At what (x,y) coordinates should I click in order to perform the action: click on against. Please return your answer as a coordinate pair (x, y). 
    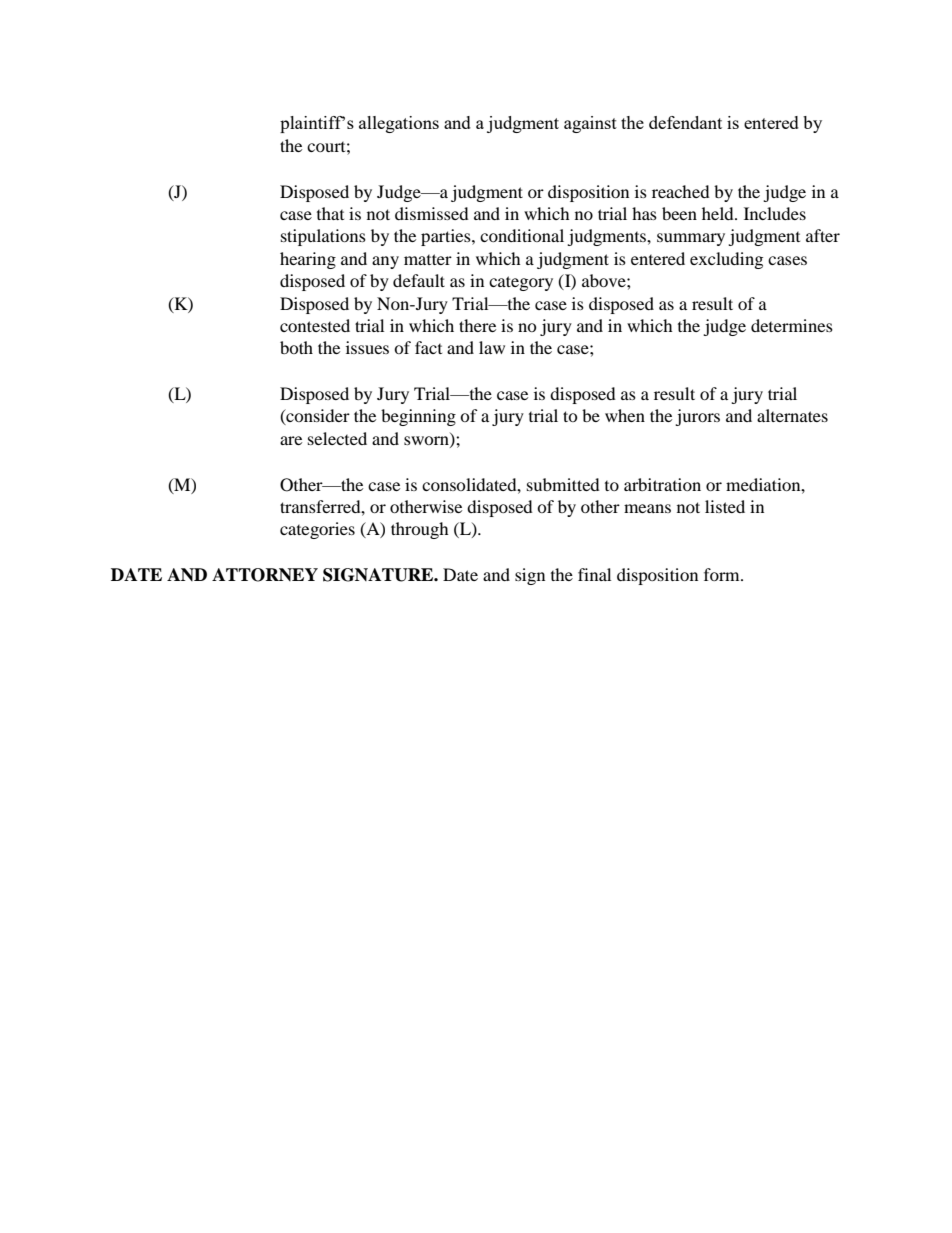
    Looking at the image, I should click on (590, 124).
